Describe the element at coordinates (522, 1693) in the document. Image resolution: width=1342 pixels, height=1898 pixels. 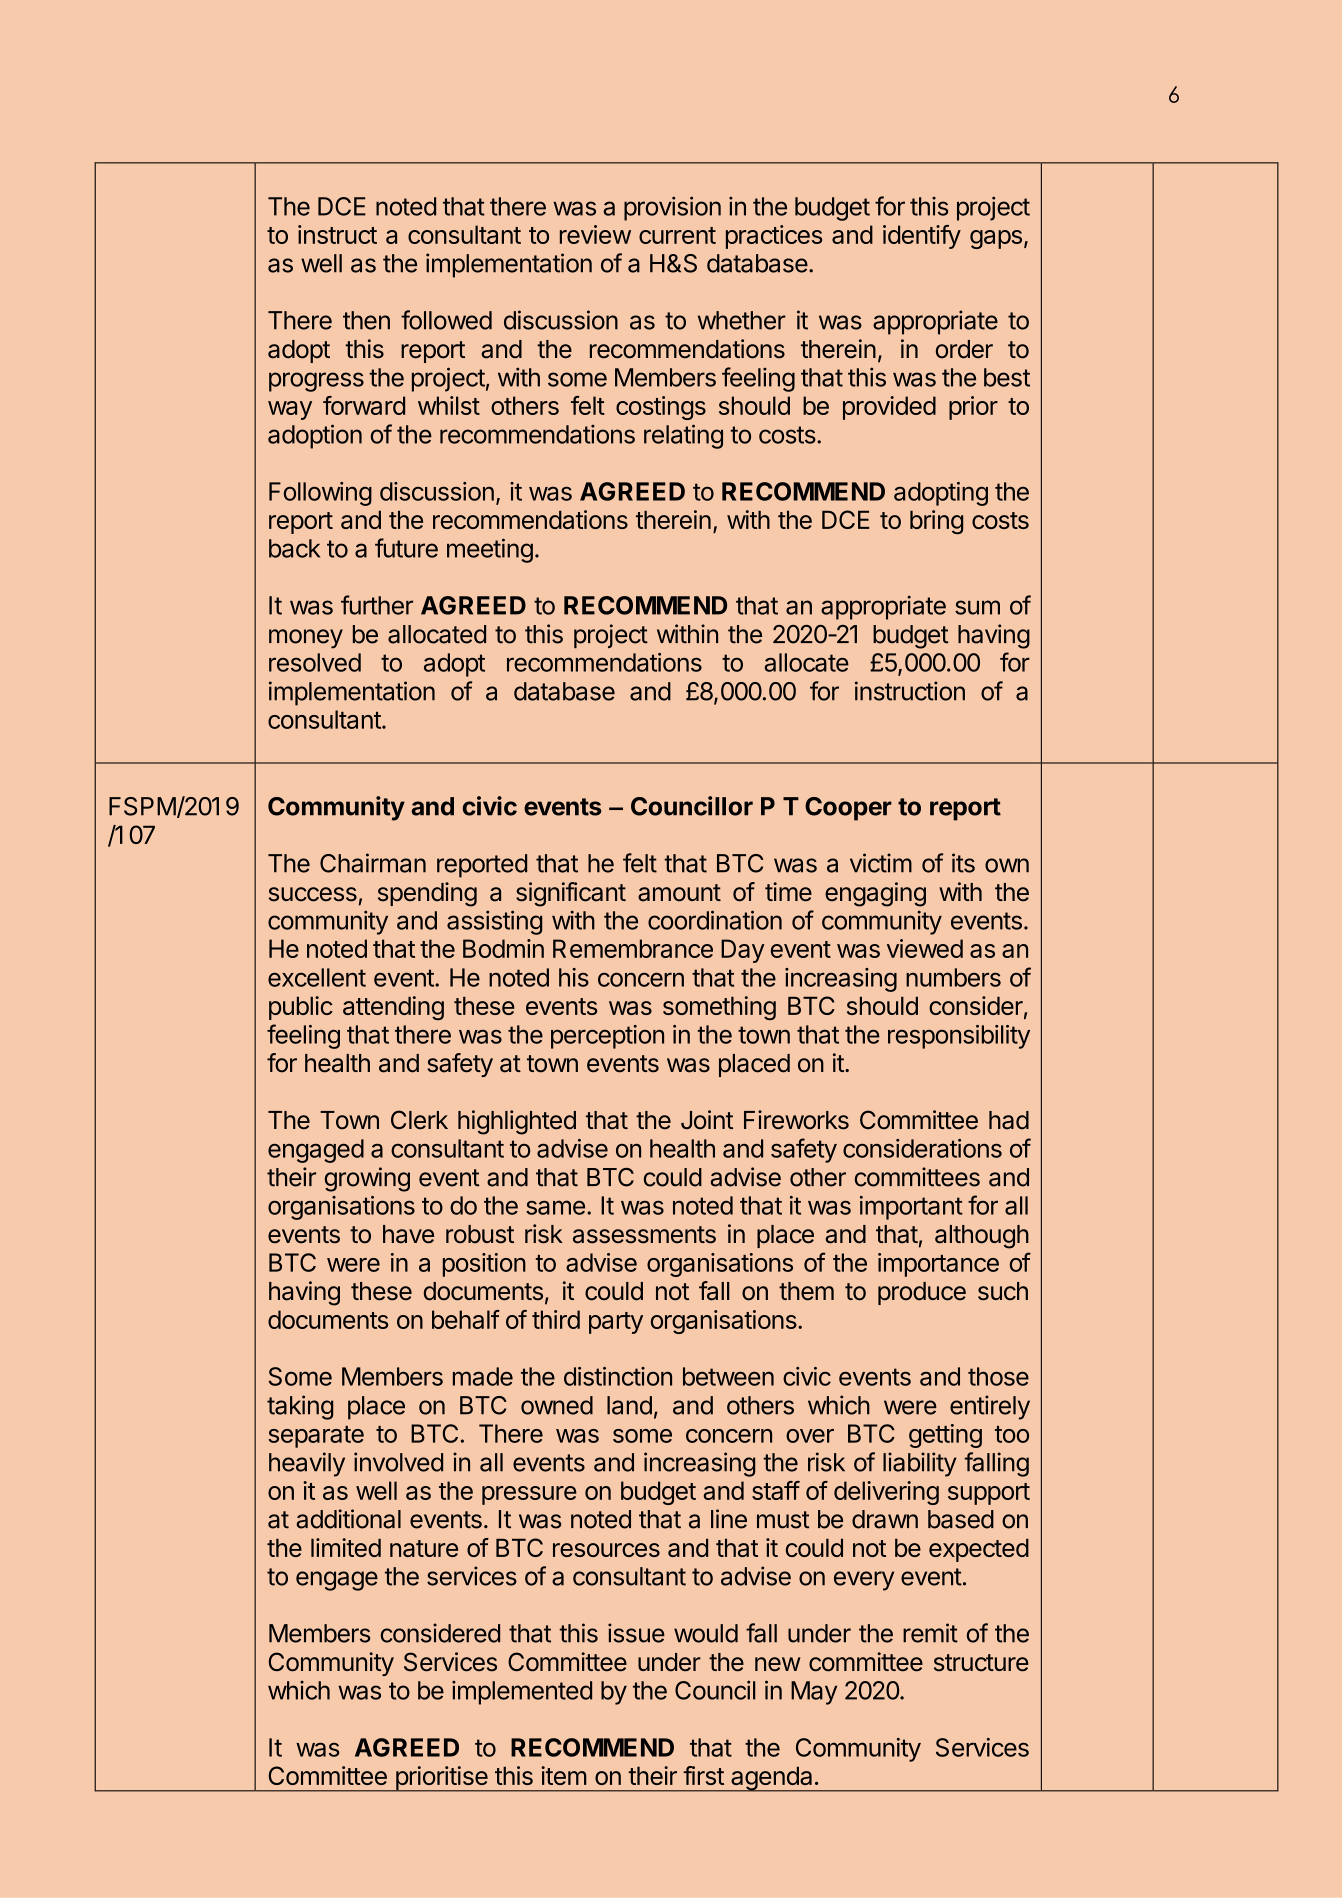
I see `implemented` at that location.
